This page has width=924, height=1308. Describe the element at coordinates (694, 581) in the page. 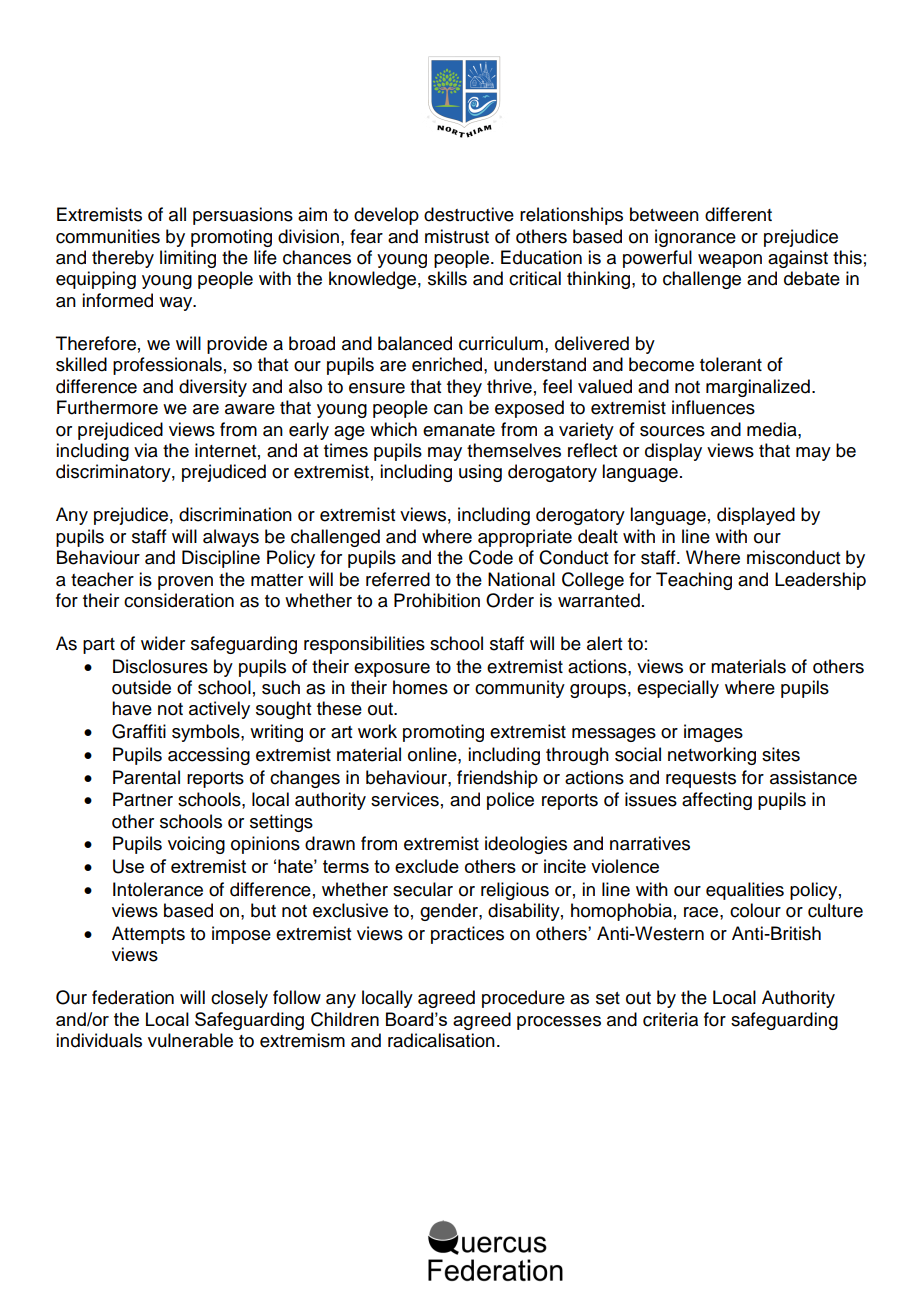

I see `Teaching` at that location.
